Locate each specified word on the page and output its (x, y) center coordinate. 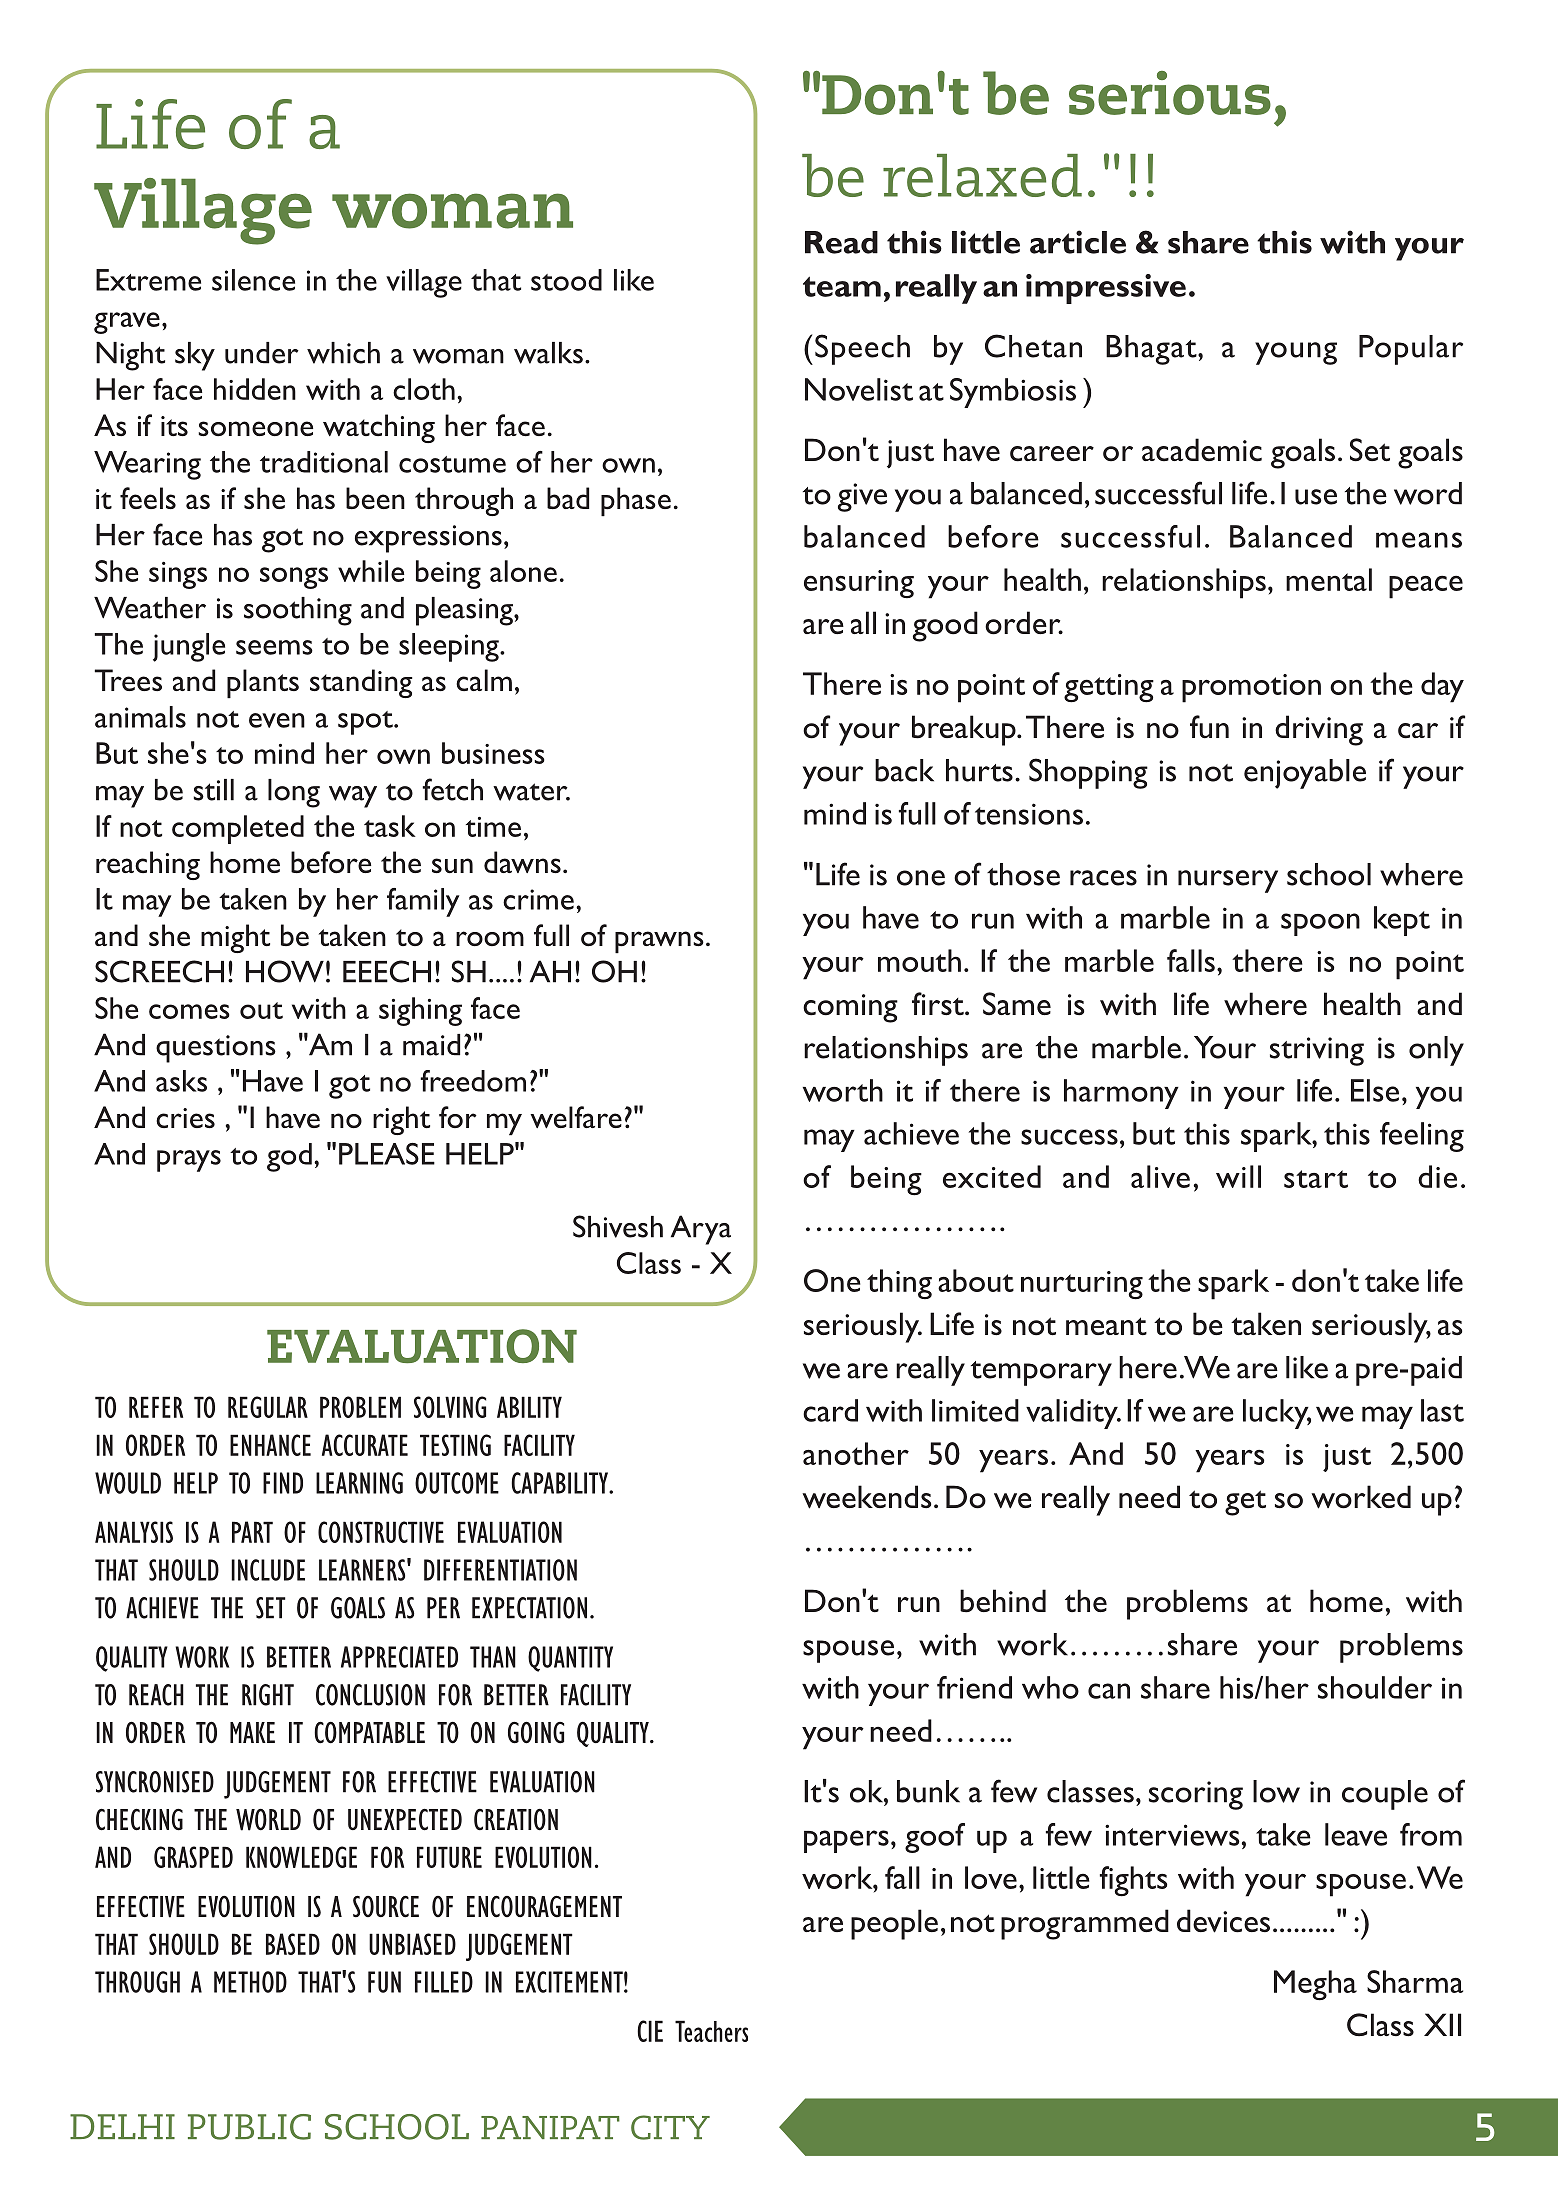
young (1296, 353)
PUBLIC (249, 2127)
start (1316, 1179)
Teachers (711, 2031)
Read (841, 242)
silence (253, 280)
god (289, 1157)
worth (843, 1090)
